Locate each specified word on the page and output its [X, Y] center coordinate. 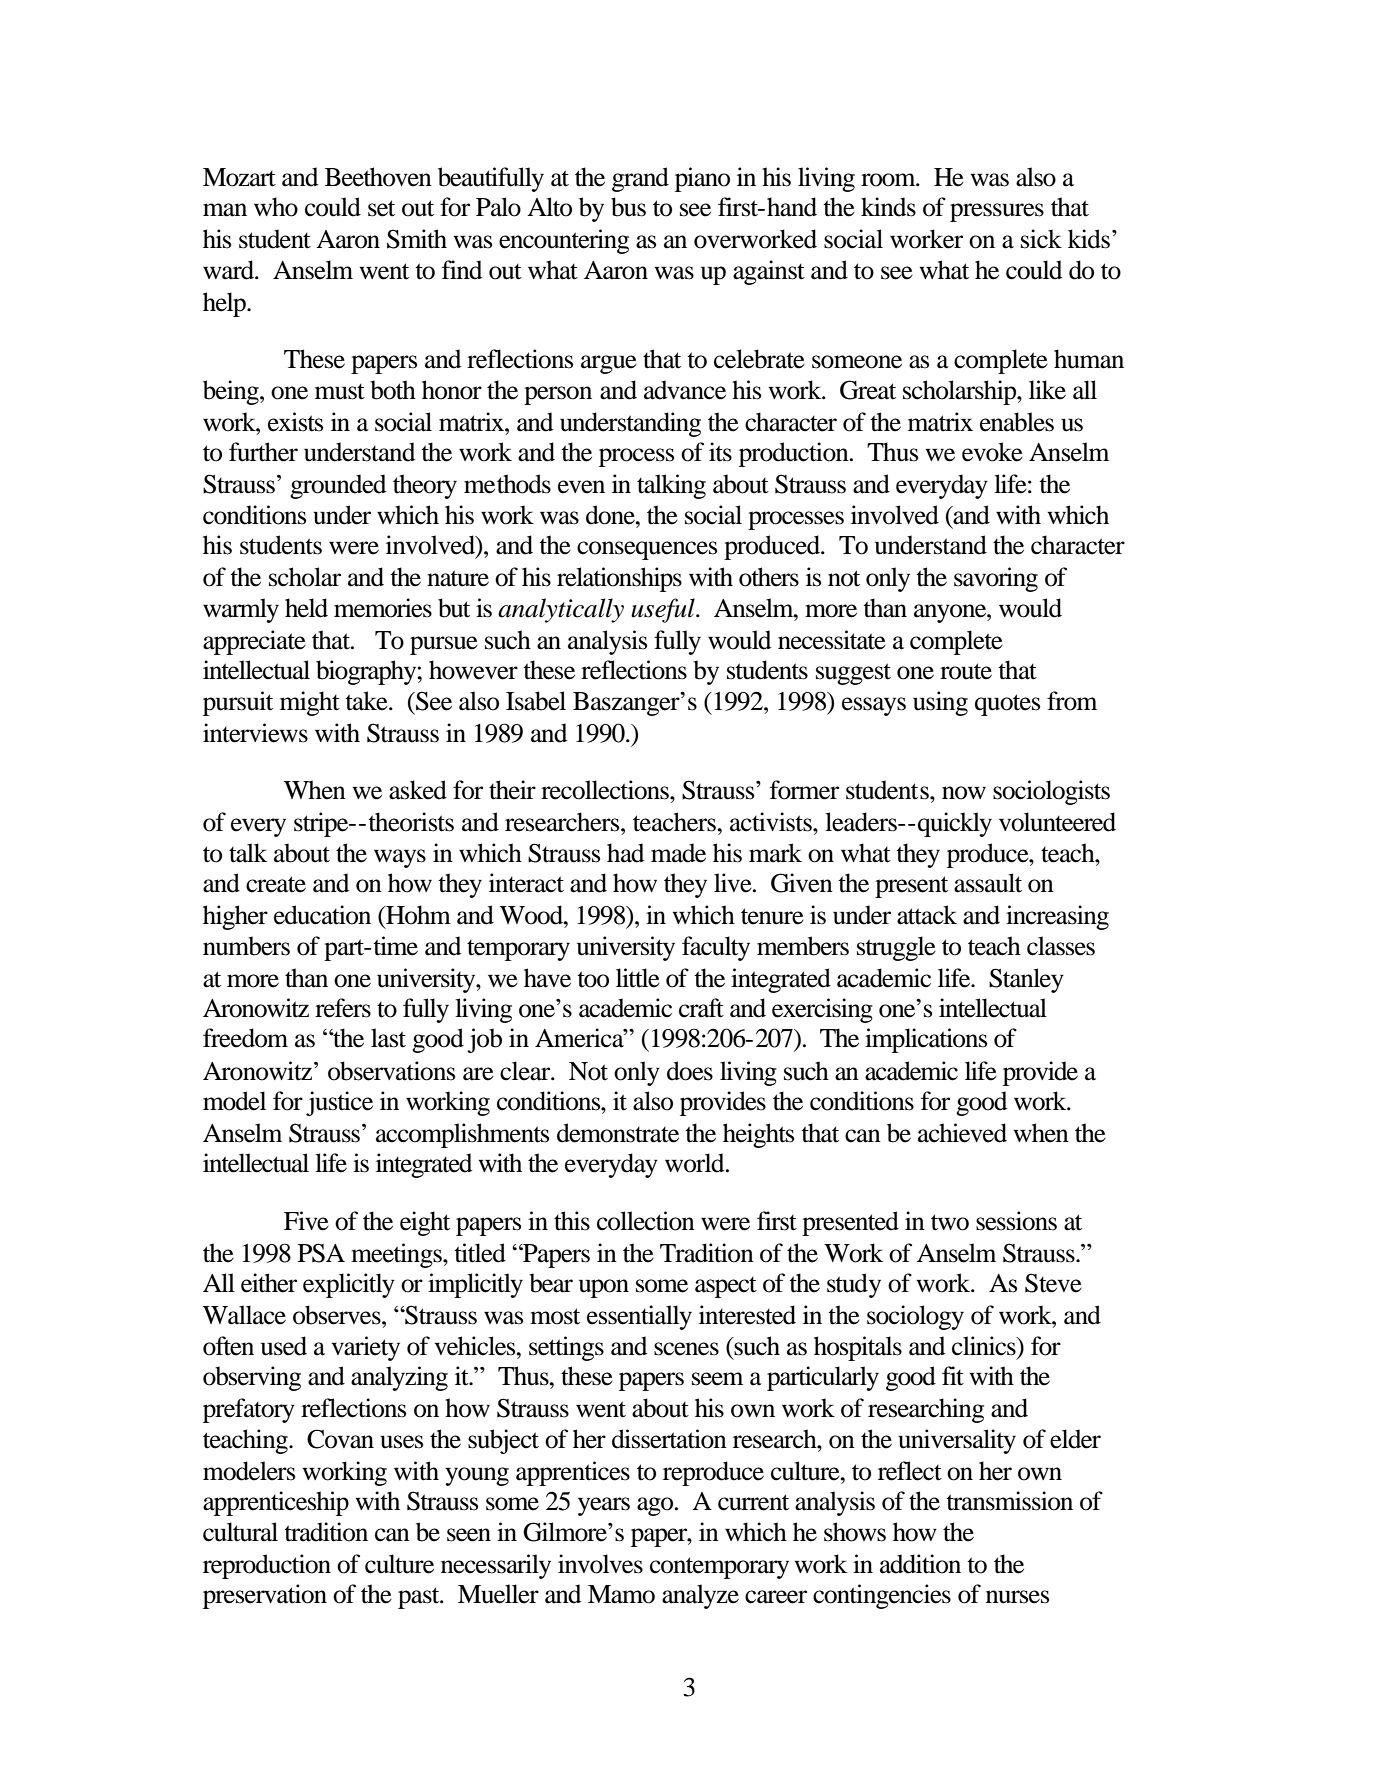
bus [628, 207]
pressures [997, 212]
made [678, 853]
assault [988, 883]
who [276, 207]
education [322, 915]
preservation [265, 1596]
